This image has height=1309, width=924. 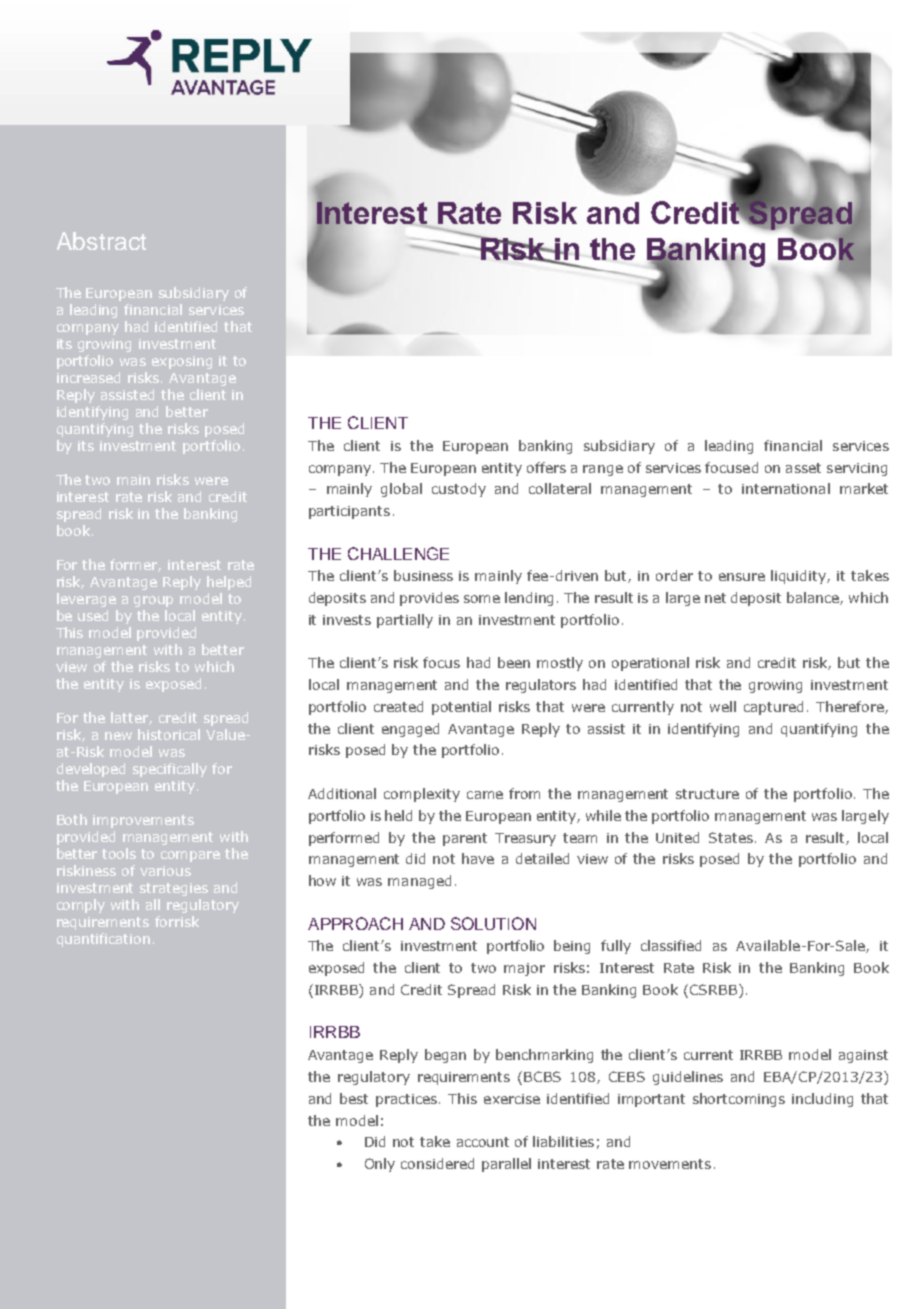 What do you see at coordinates (182, 362) in the image?
I see `exposing` at bounding box center [182, 362].
